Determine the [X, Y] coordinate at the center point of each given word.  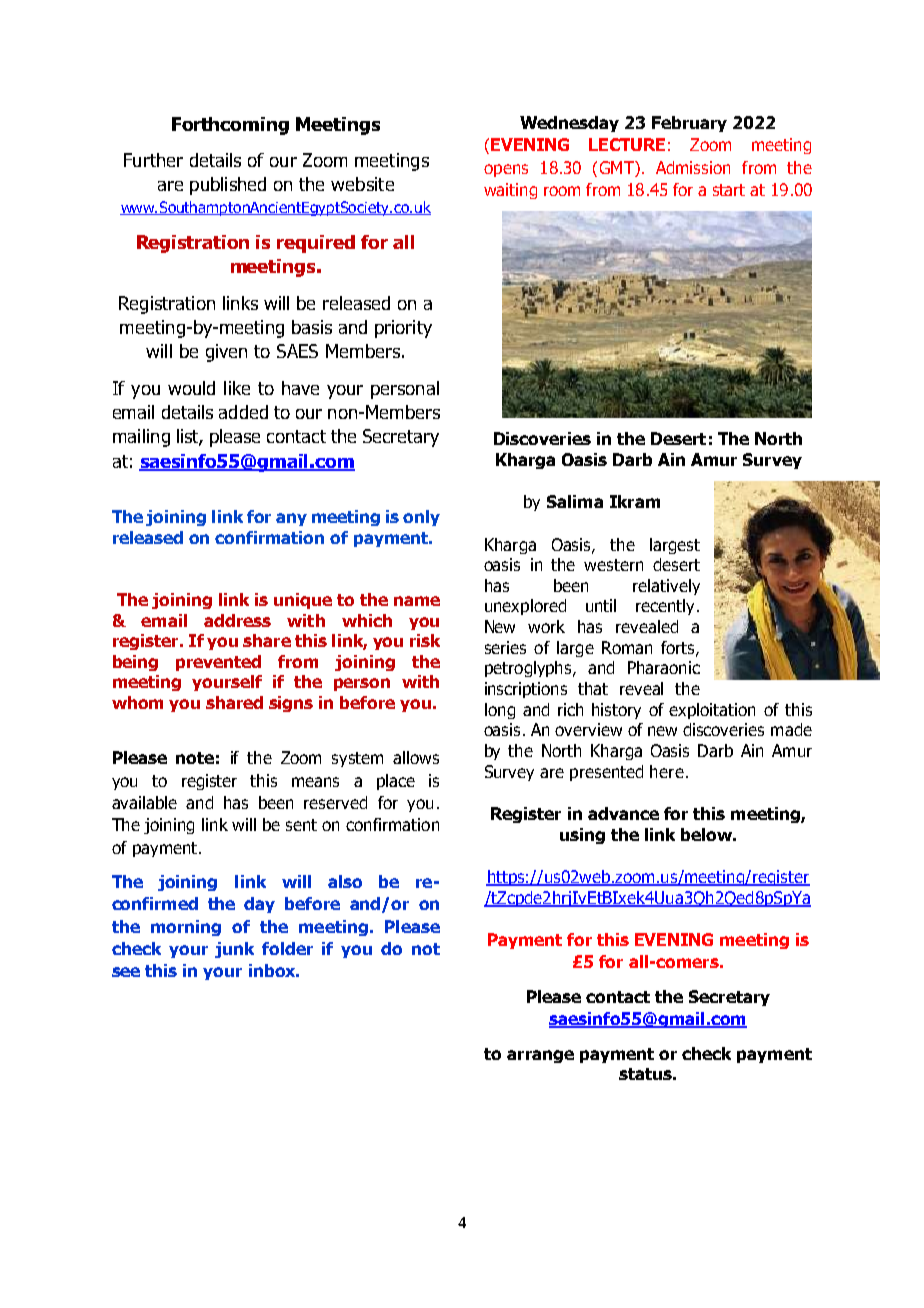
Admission [693, 167]
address [237, 620]
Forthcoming [230, 126]
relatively [666, 587]
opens [506, 170]
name [417, 601]
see [126, 972]
